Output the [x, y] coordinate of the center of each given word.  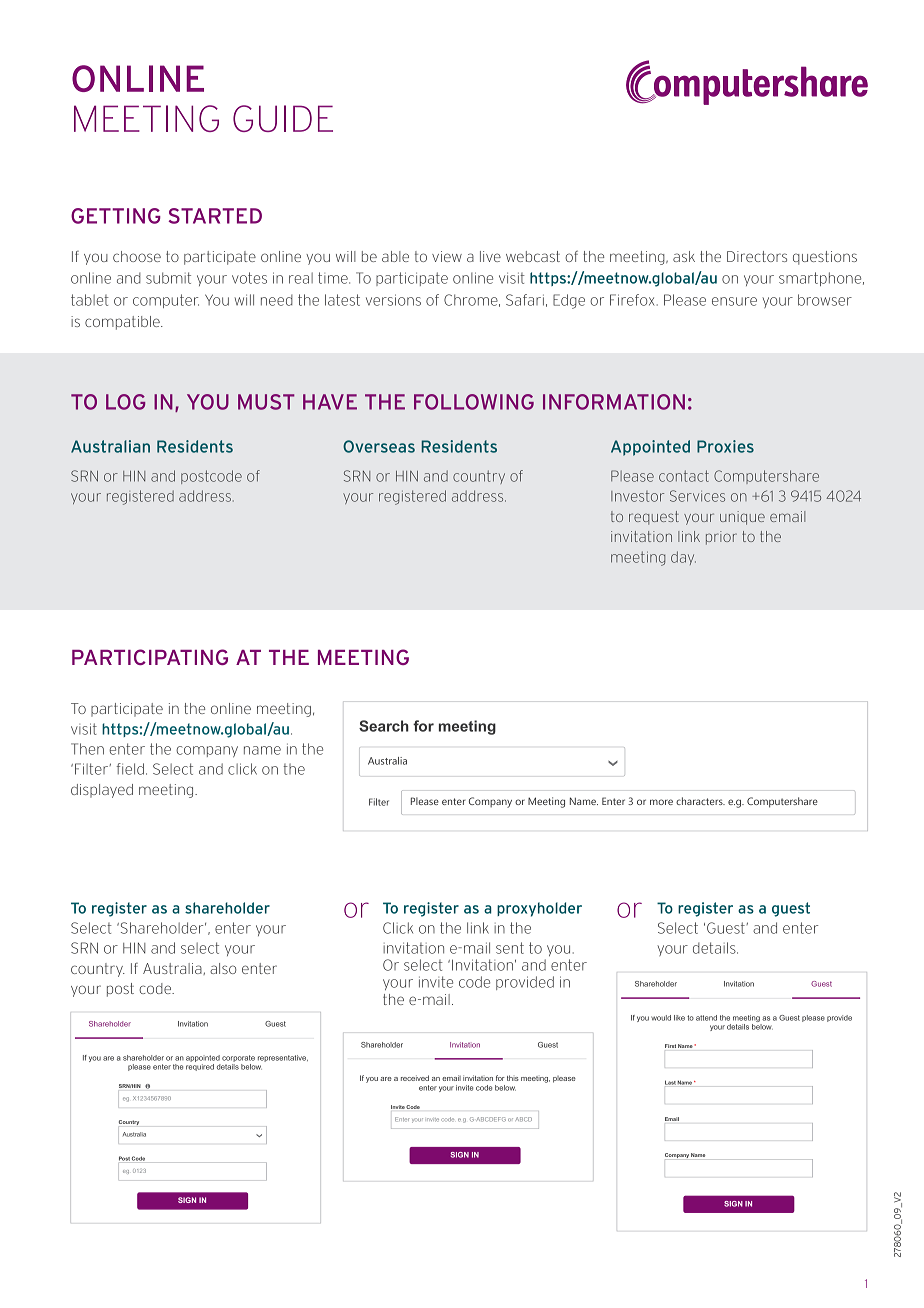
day [683, 558]
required [200, 1067]
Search [384, 726]
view [447, 256]
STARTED [215, 216]
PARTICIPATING [150, 657]
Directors [757, 256]
